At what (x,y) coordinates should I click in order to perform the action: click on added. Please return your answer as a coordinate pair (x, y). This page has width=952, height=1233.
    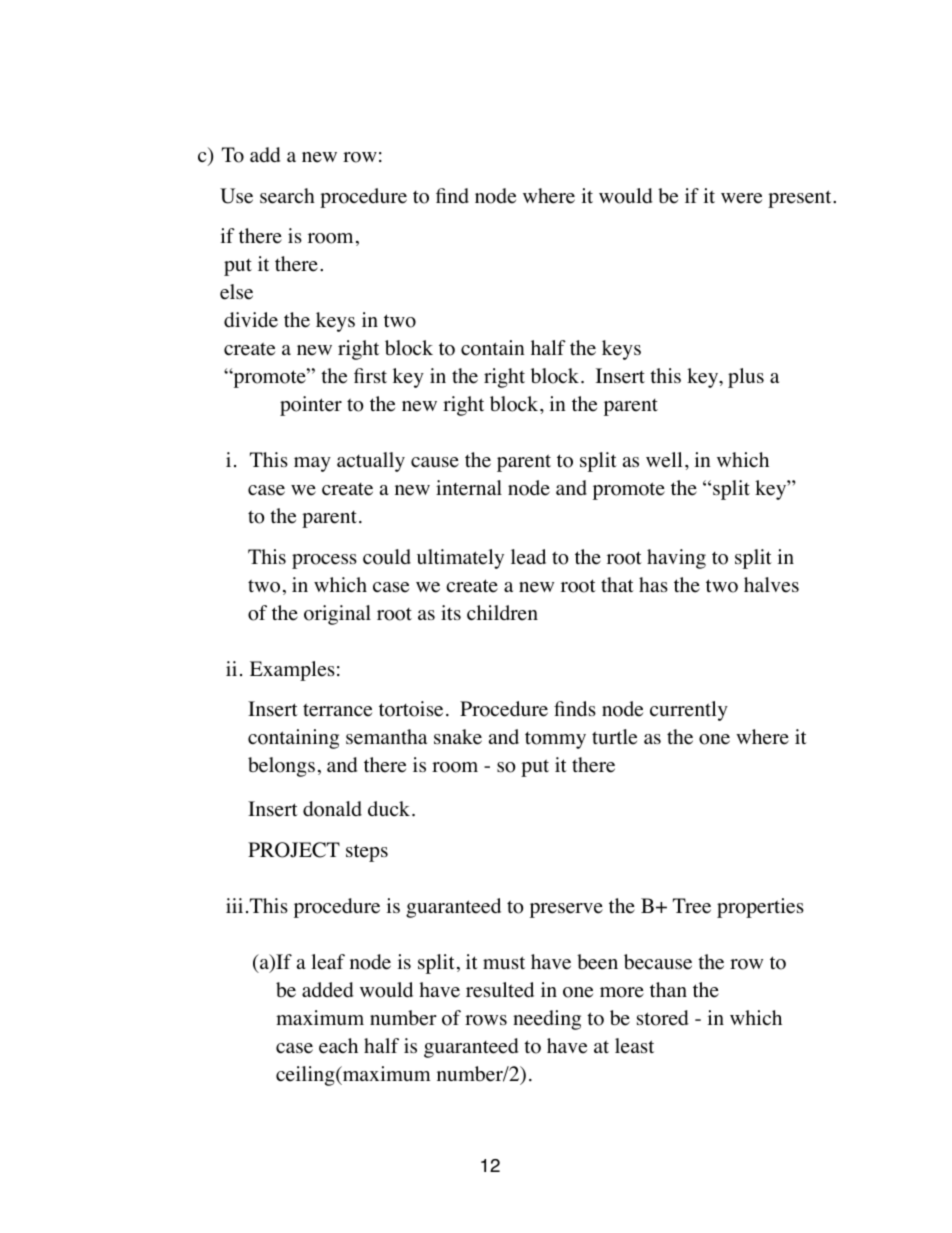
    Looking at the image, I should click on (328, 990).
